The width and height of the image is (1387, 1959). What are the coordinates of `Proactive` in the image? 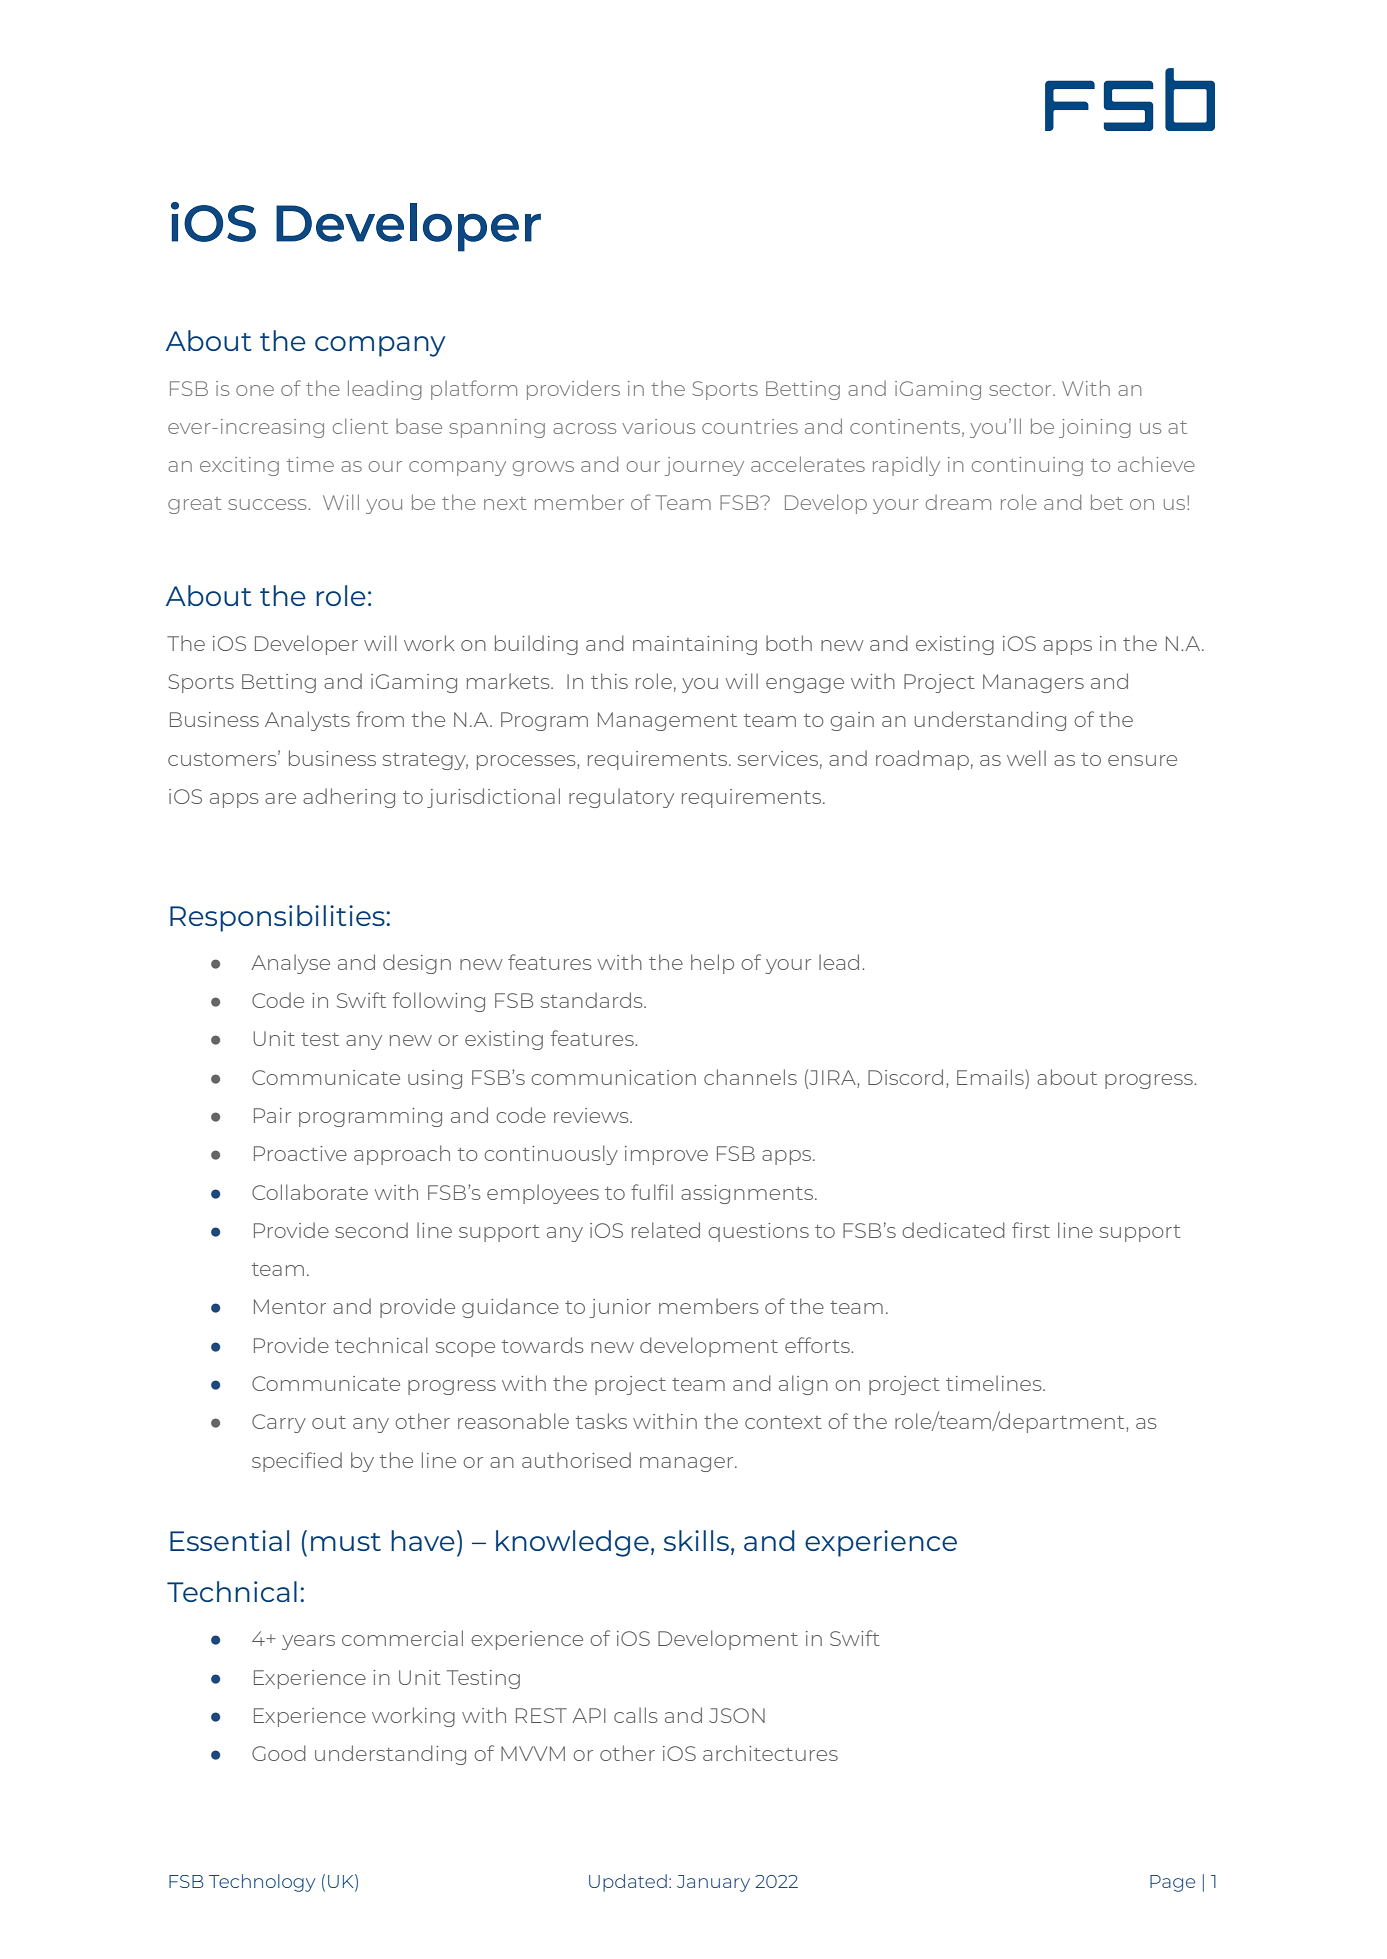 It's located at (300, 1153).
